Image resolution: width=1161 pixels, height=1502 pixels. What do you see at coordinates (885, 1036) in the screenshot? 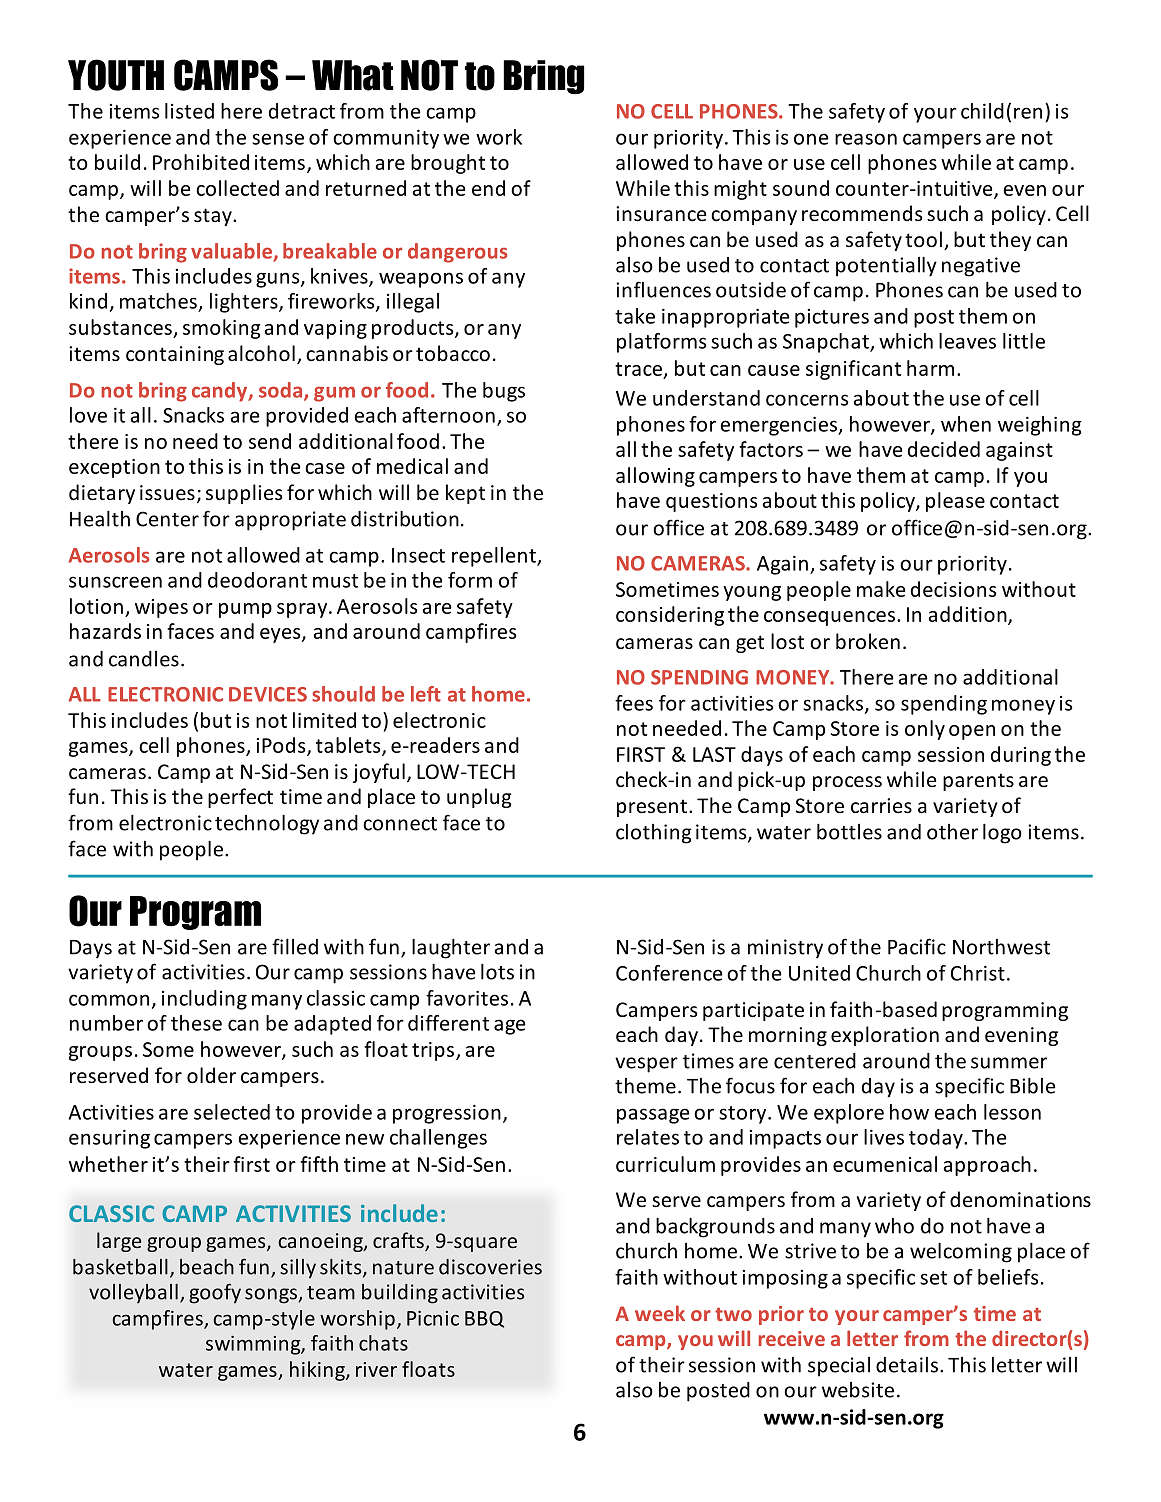
I see `exploration` at bounding box center [885, 1036].
